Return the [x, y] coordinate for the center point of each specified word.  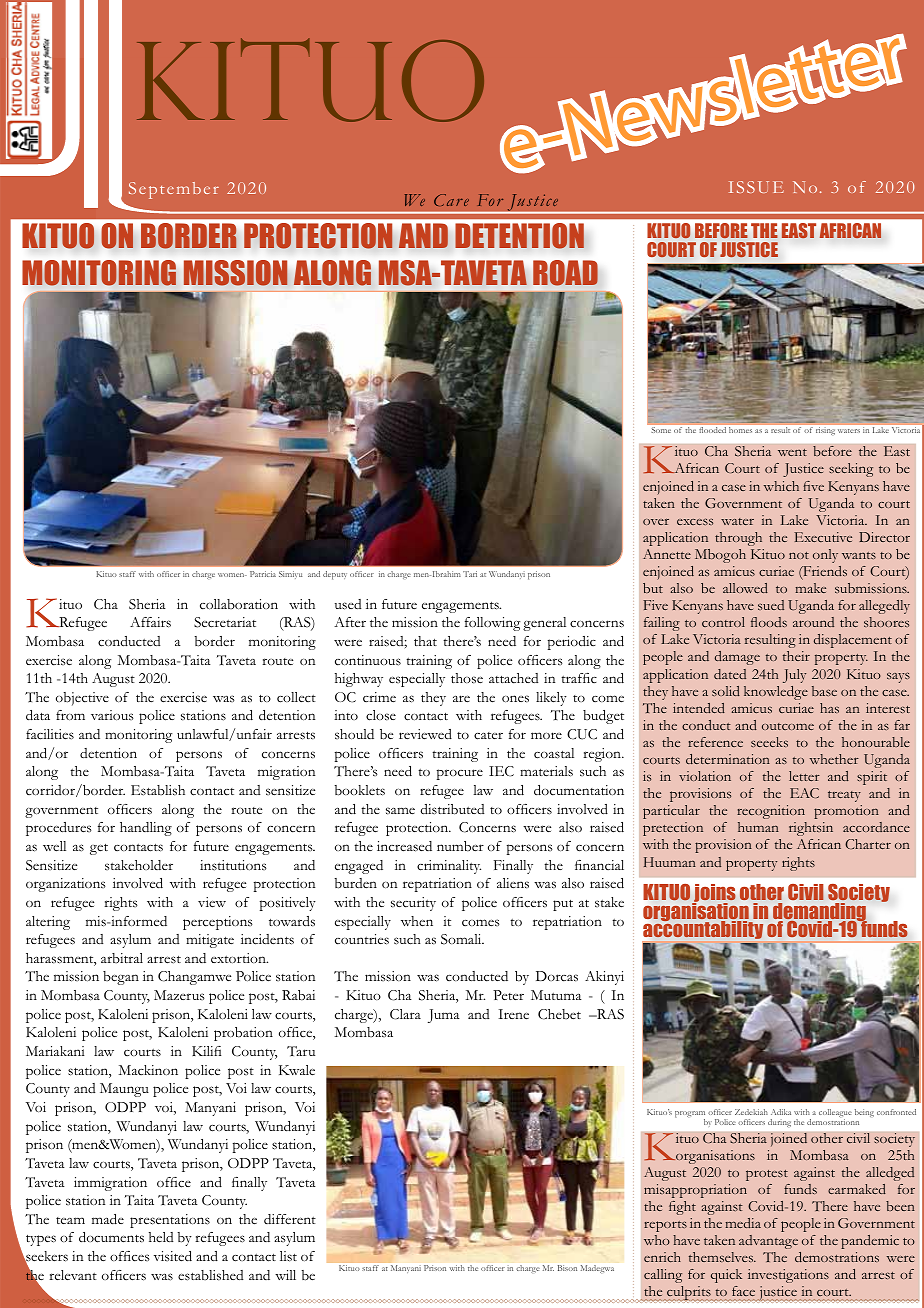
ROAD [565, 273]
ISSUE [756, 187]
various [112, 715]
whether [834, 759]
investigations [788, 1276]
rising [825, 431]
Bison [567, 1268]
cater [488, 736]
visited [173, 1256]
